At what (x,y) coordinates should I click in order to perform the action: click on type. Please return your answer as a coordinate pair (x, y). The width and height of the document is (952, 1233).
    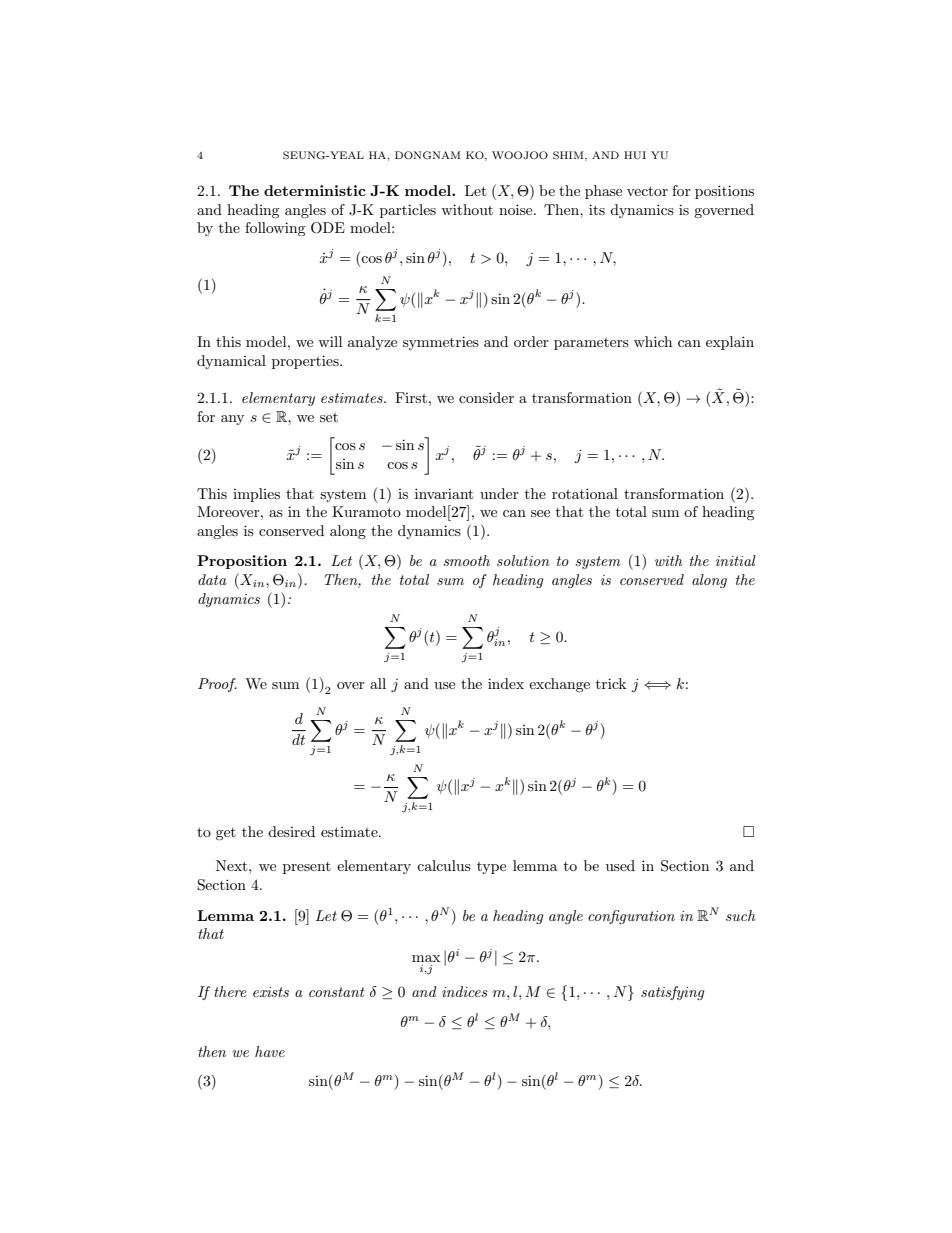
    Looking at the image, I should click on (491, 868).
